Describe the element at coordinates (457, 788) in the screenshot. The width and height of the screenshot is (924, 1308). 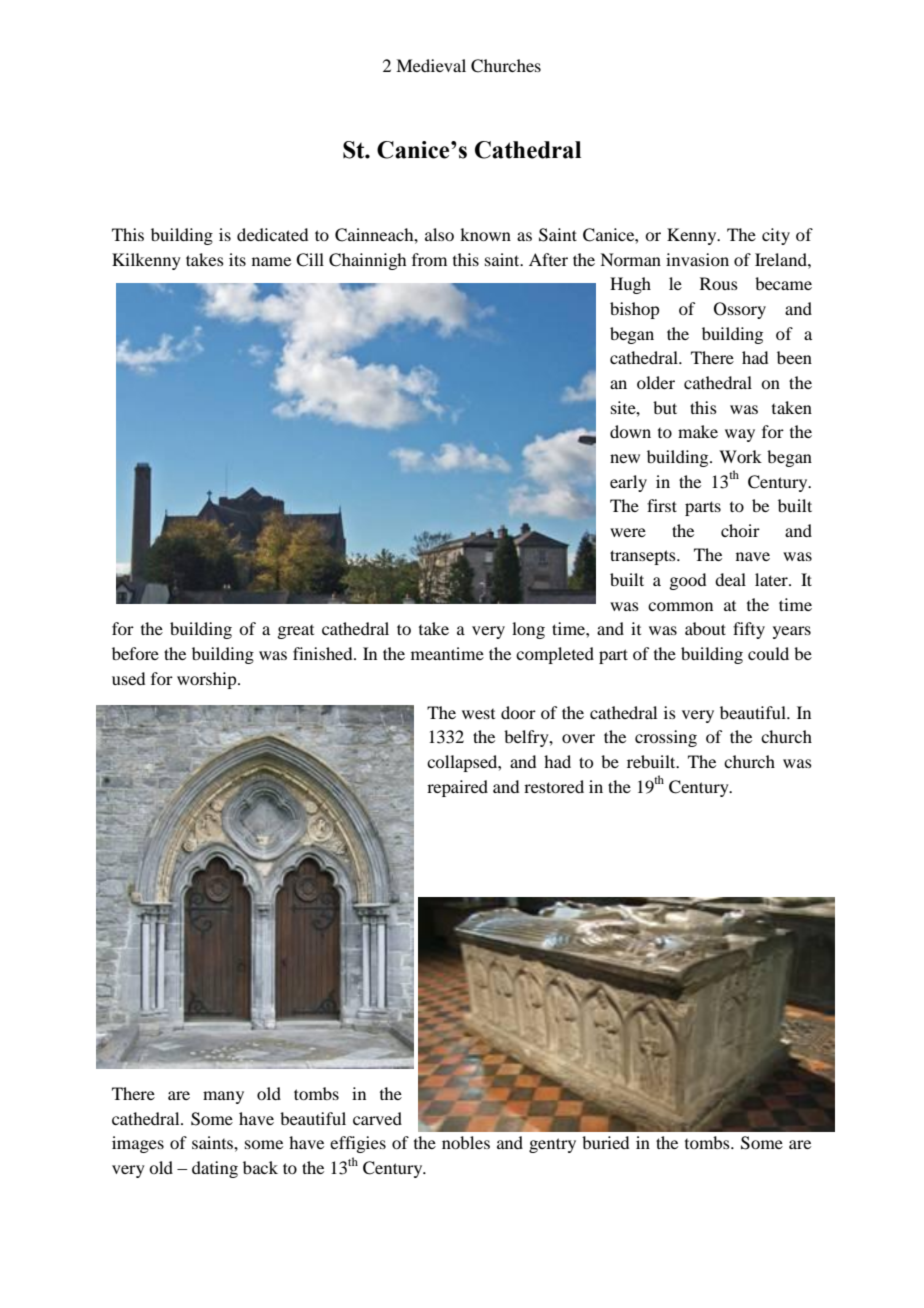
I see `repaired` at that location.
